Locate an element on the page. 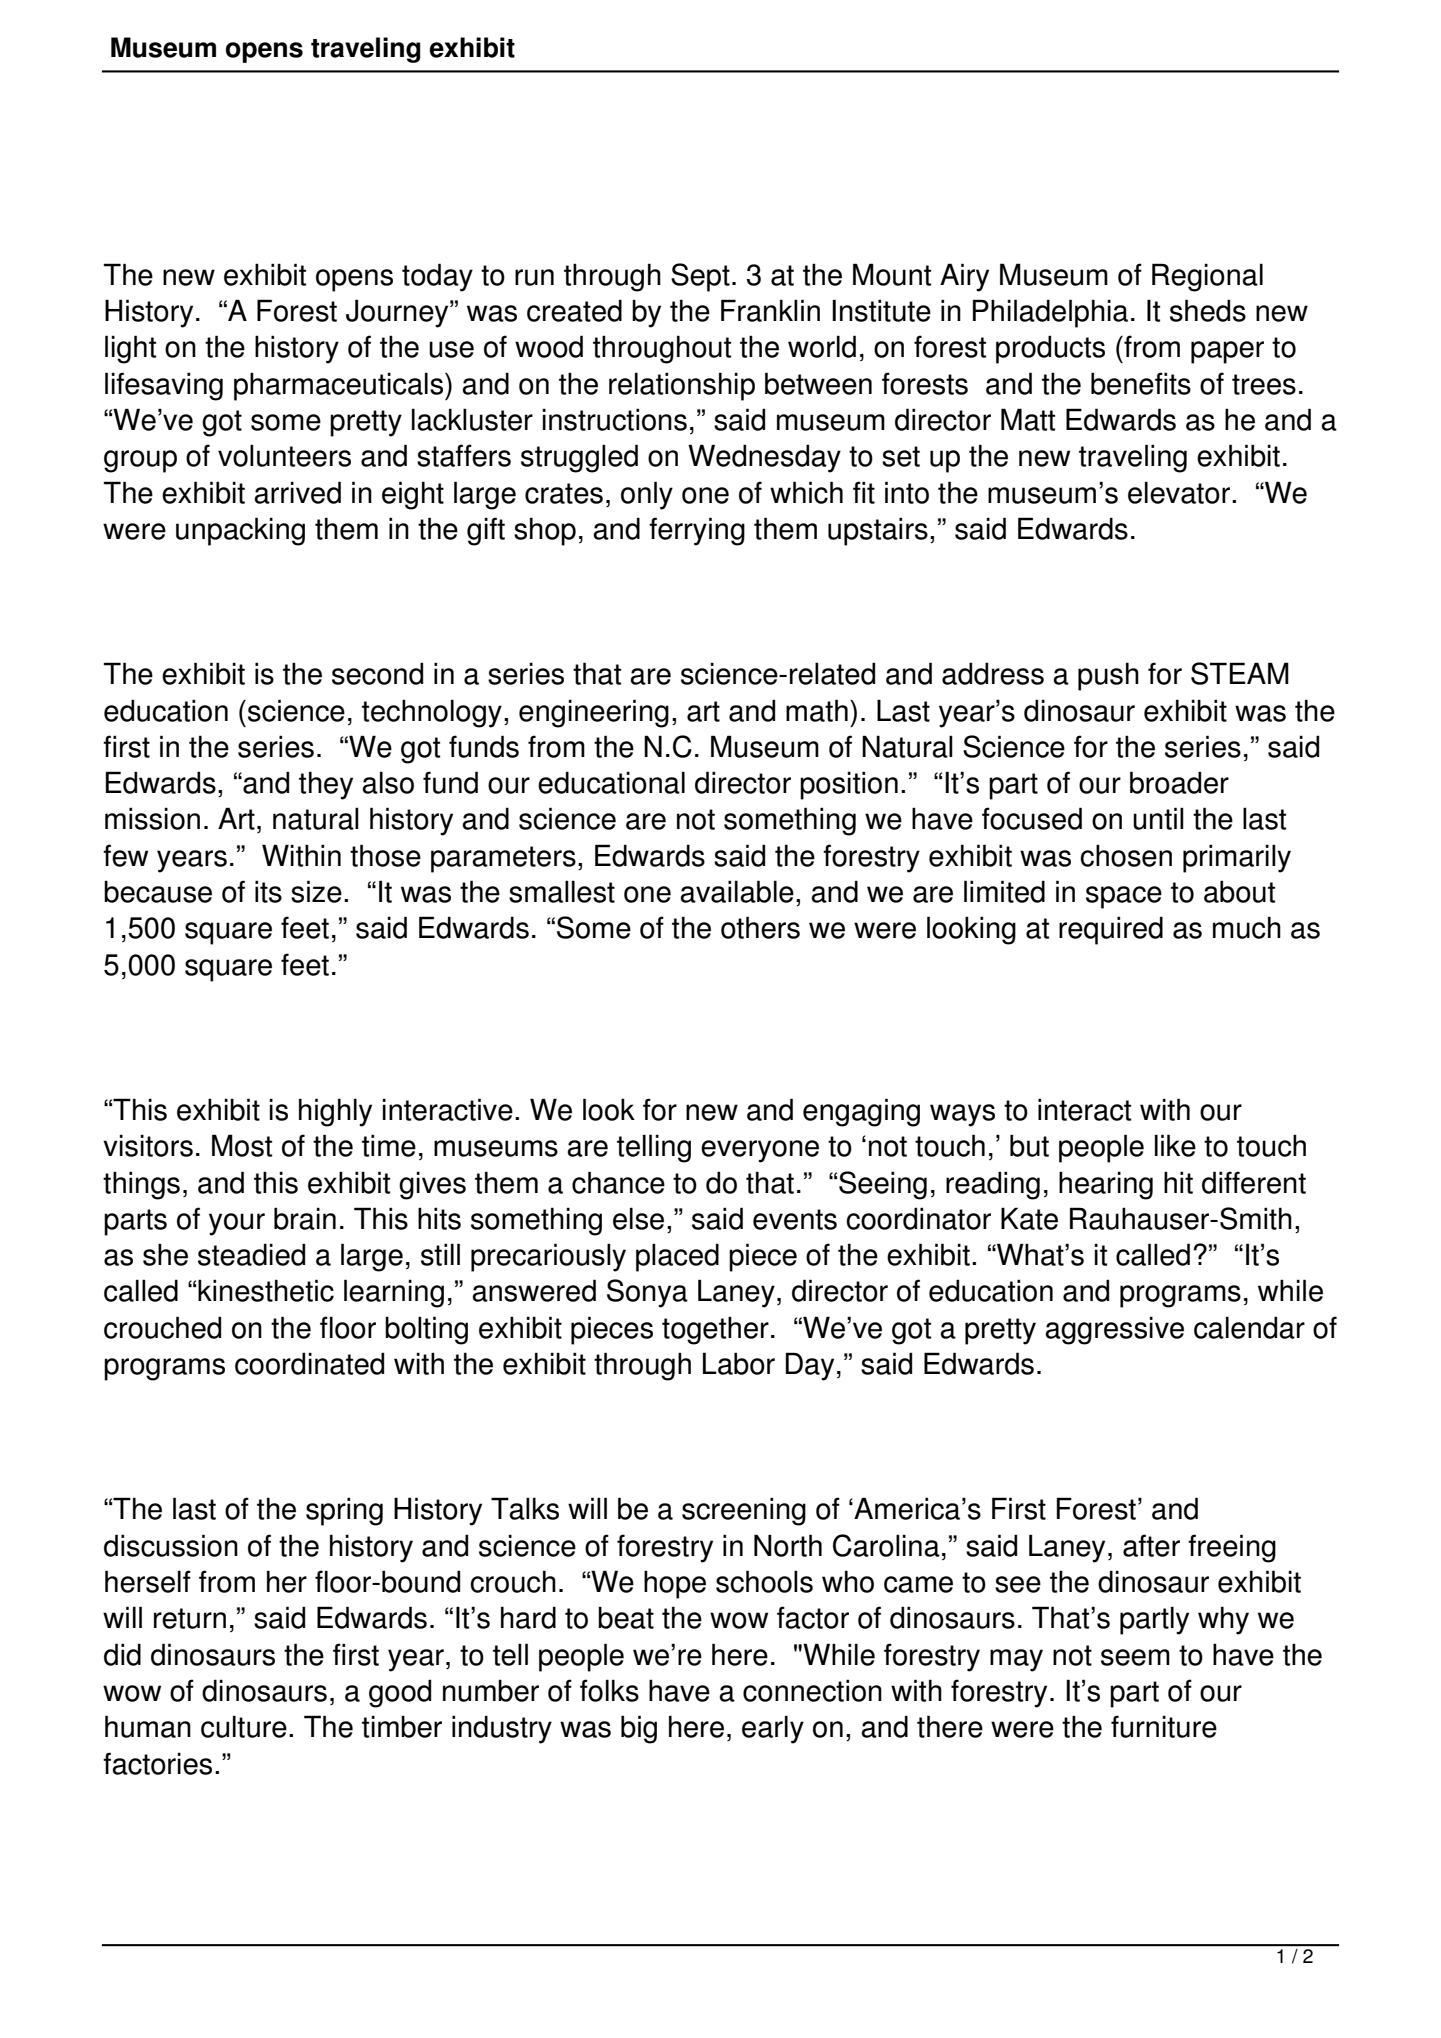  available is located at coordinates (737, 891).
